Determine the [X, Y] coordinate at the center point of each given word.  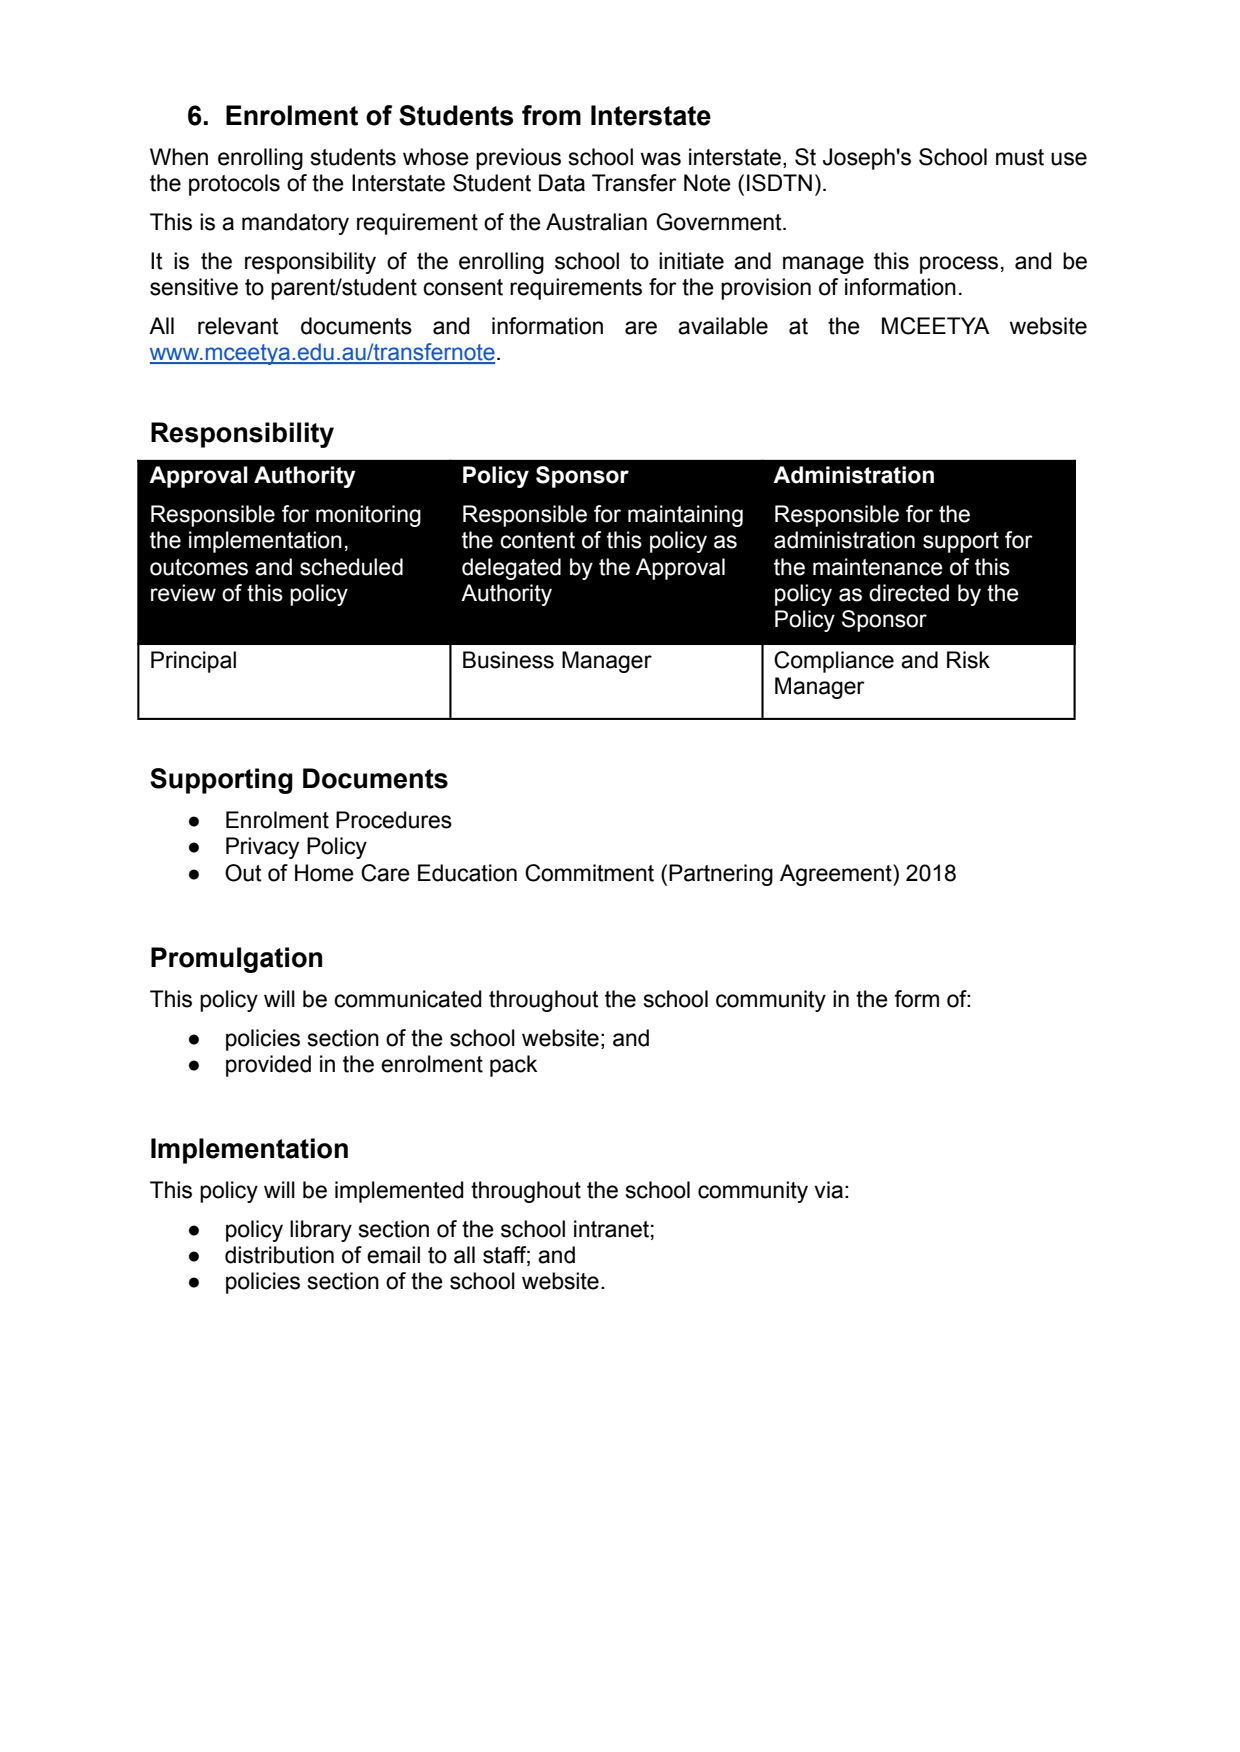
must [1020, 157]
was [660, 159]
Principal [193, 662]
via [828, 1190]
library [321, 1231]
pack [513, 1066]
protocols [234, 185]
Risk [968, 660]
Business [508, 660]
